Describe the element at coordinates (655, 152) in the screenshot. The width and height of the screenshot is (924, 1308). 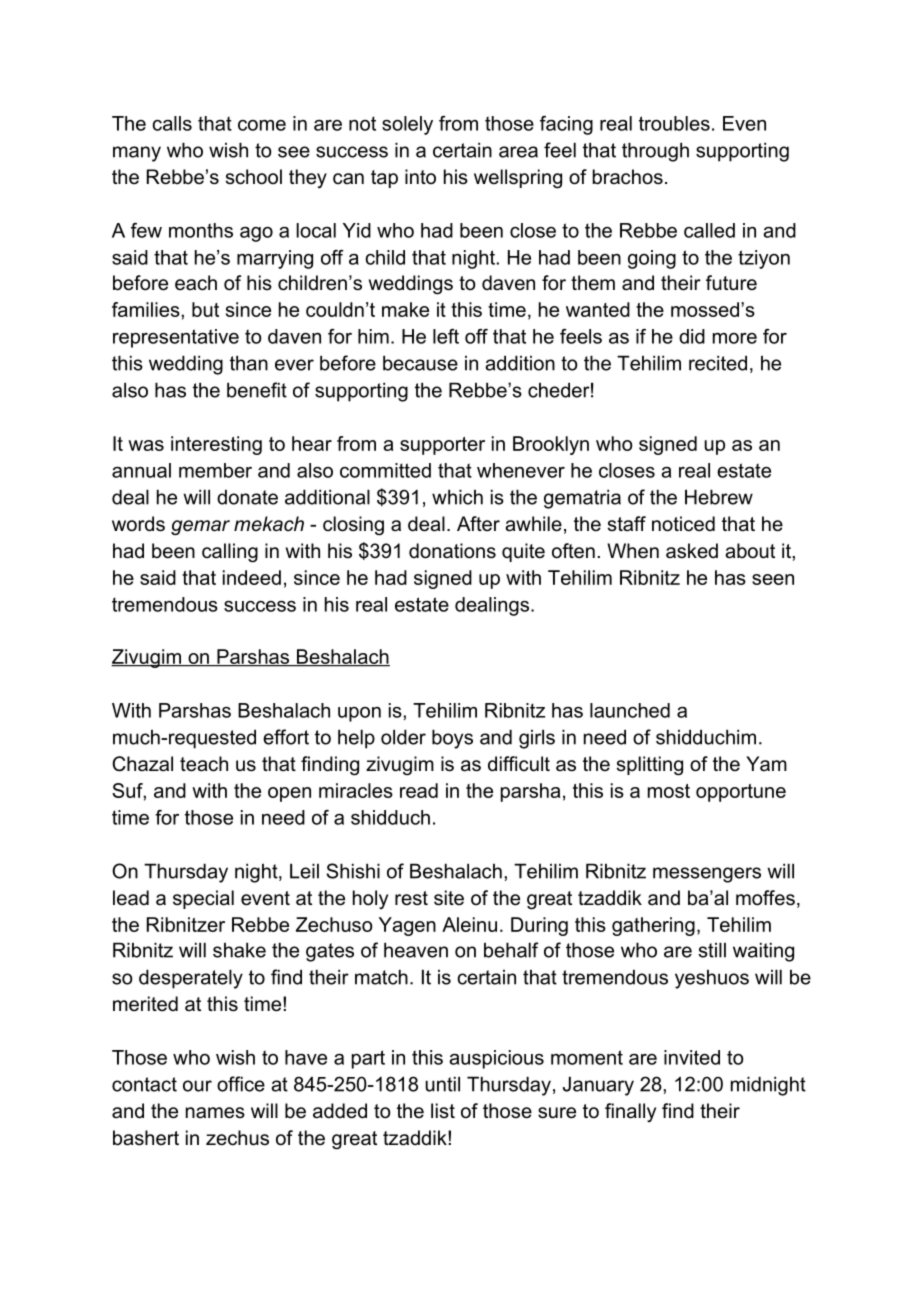
I see `through` at that location.
